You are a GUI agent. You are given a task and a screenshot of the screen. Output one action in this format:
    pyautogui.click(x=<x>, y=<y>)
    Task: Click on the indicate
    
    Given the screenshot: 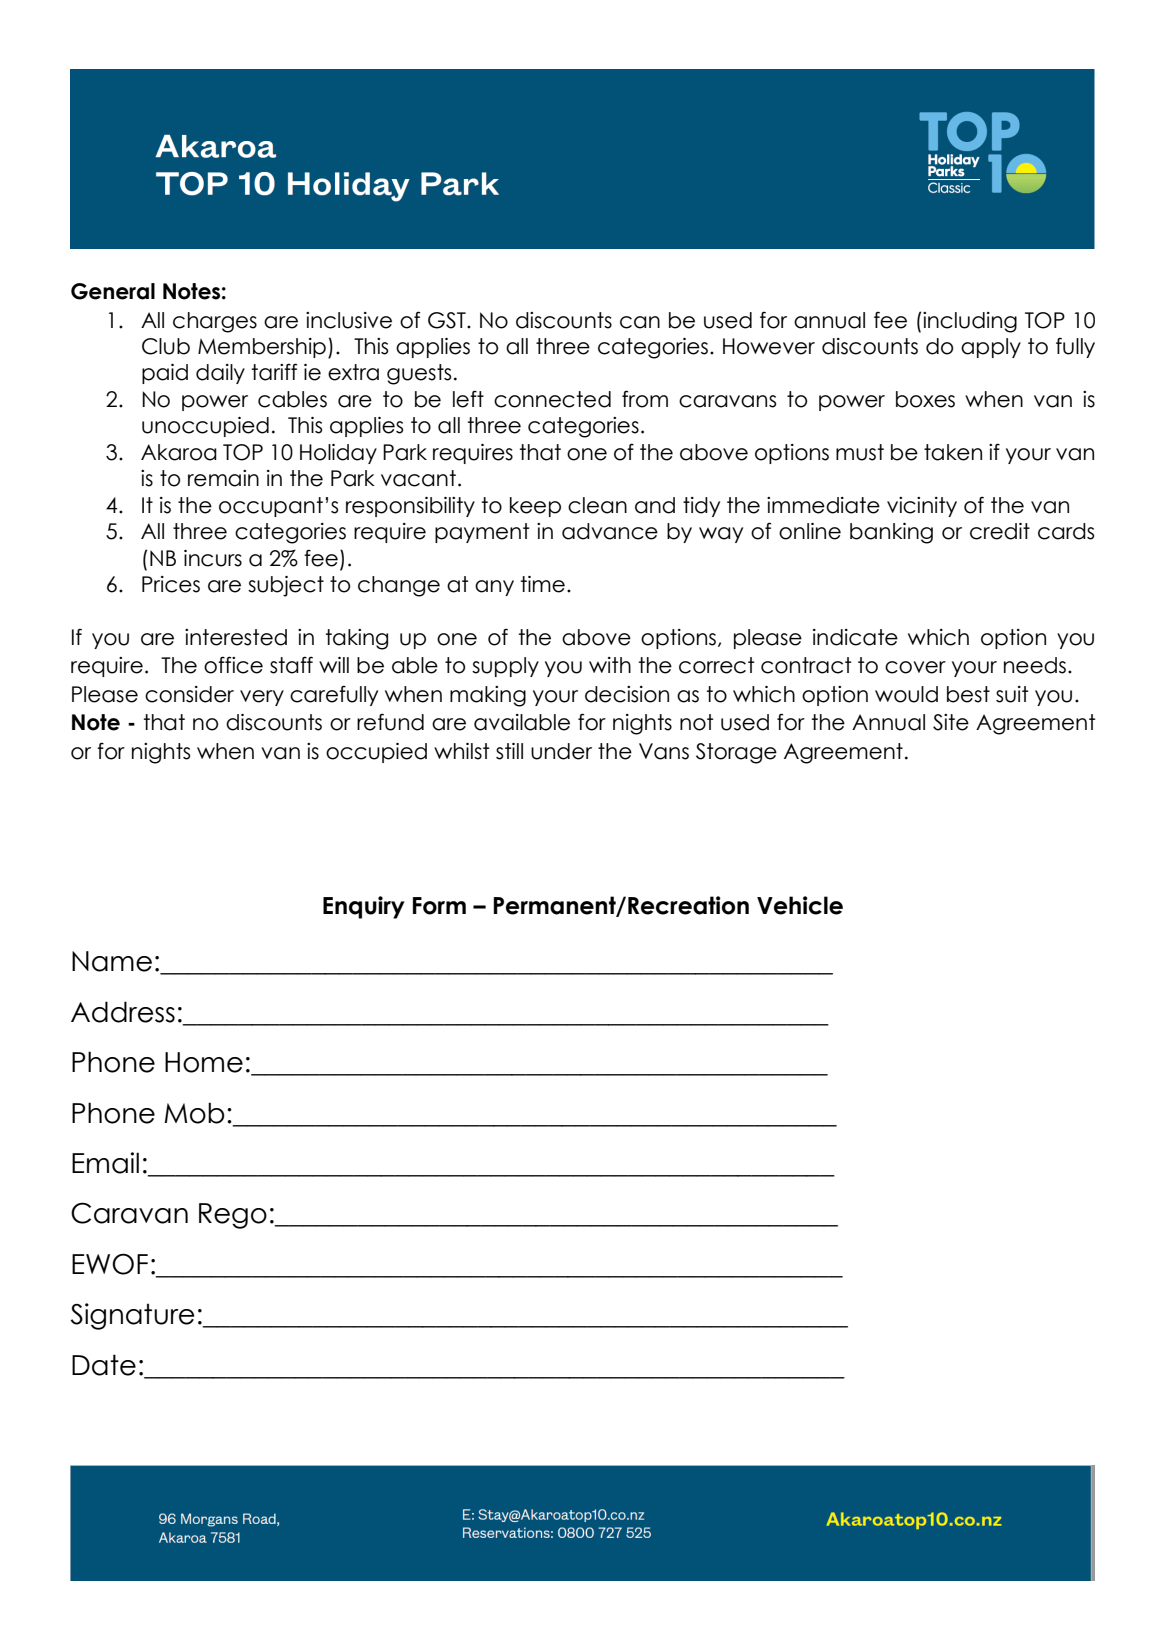 What is the action you would take?
    pyautogui.click(x=855, y=637)
